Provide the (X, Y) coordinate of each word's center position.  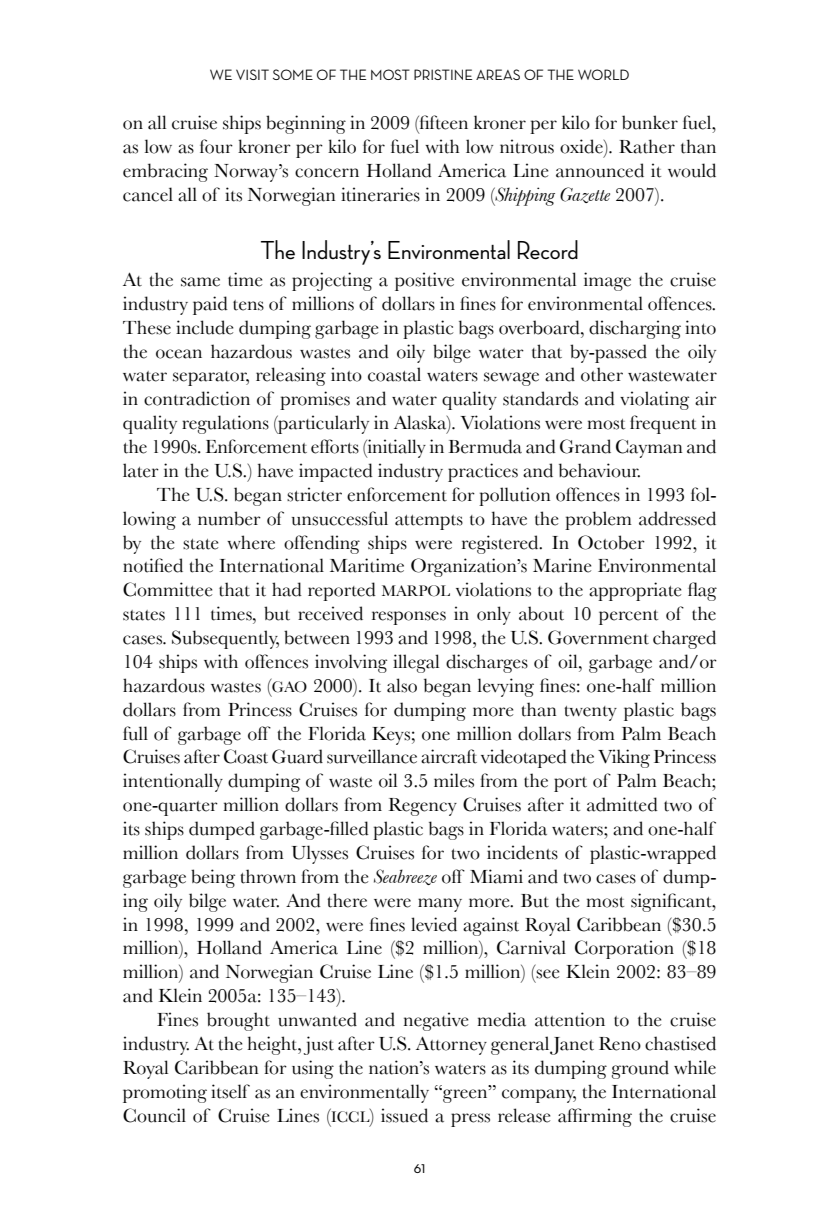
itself (230, 1091)
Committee (167, 589)
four (216, 146)
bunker (650, 122)
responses (409, 618)
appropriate (635, 591)
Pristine (443, 74)
